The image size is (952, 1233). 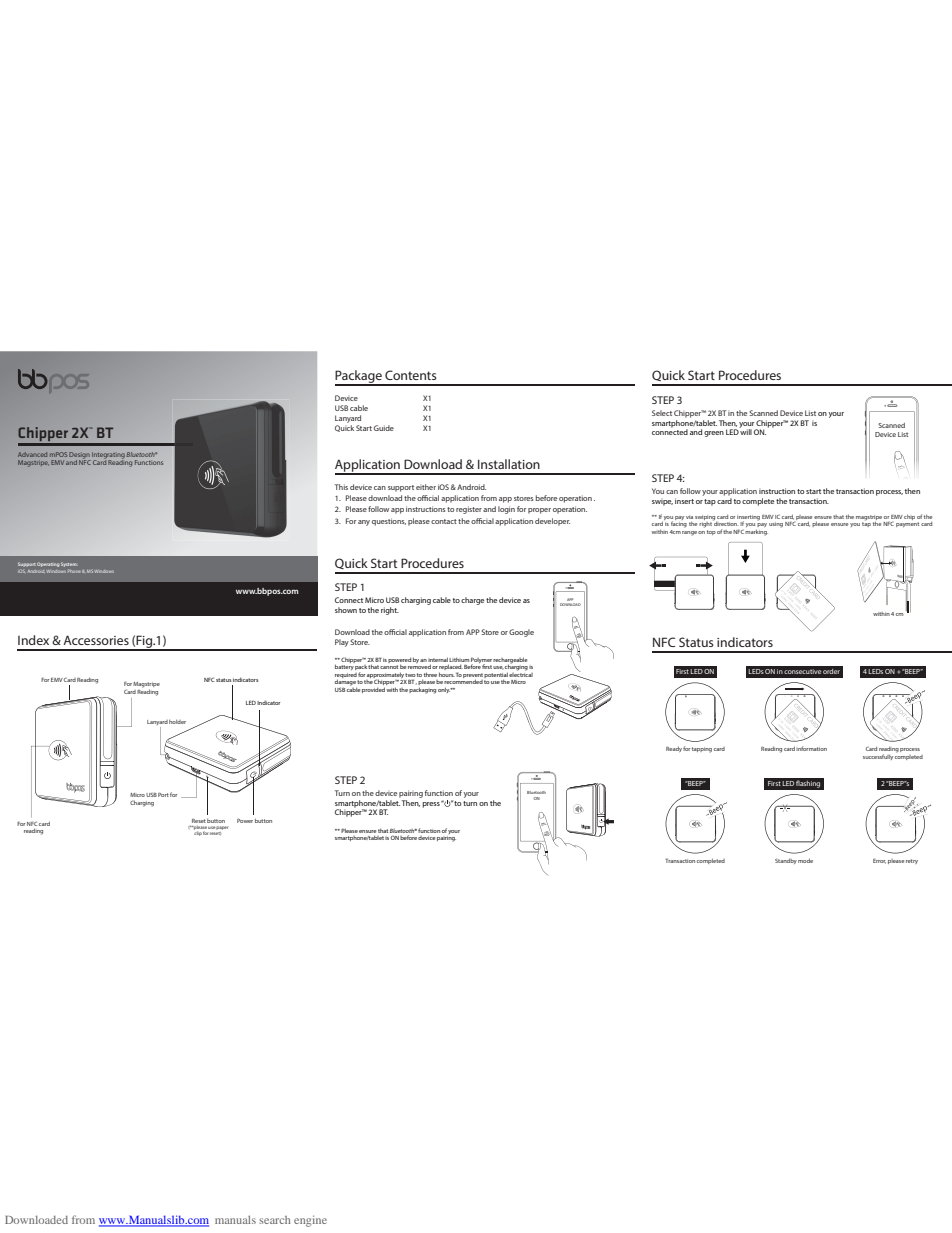 What do you see at coordinates (811, 748) in the image?
I see `information` at bounding box center [811, 748].
